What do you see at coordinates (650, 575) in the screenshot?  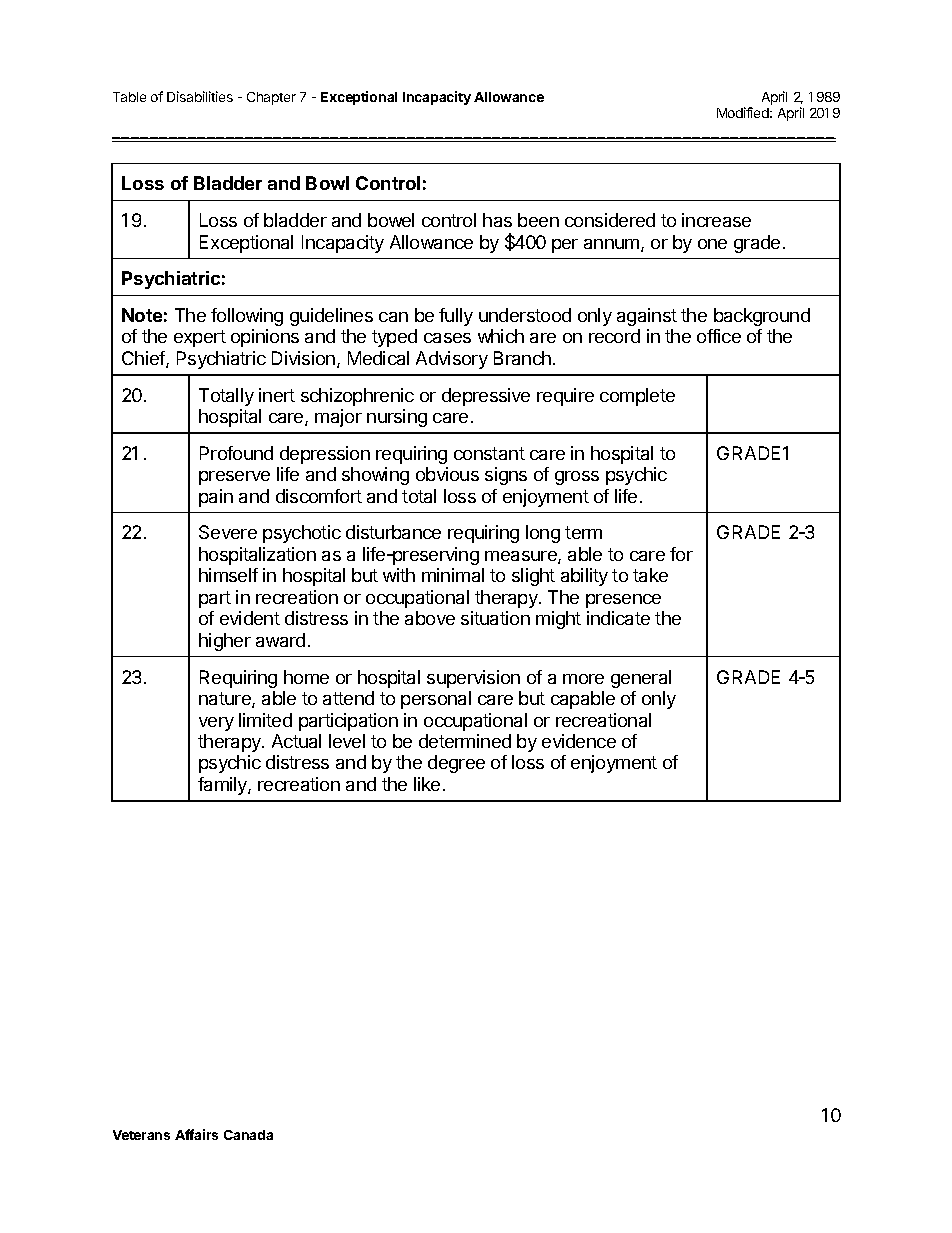 I see `take` at bounding box center [650, 575].
